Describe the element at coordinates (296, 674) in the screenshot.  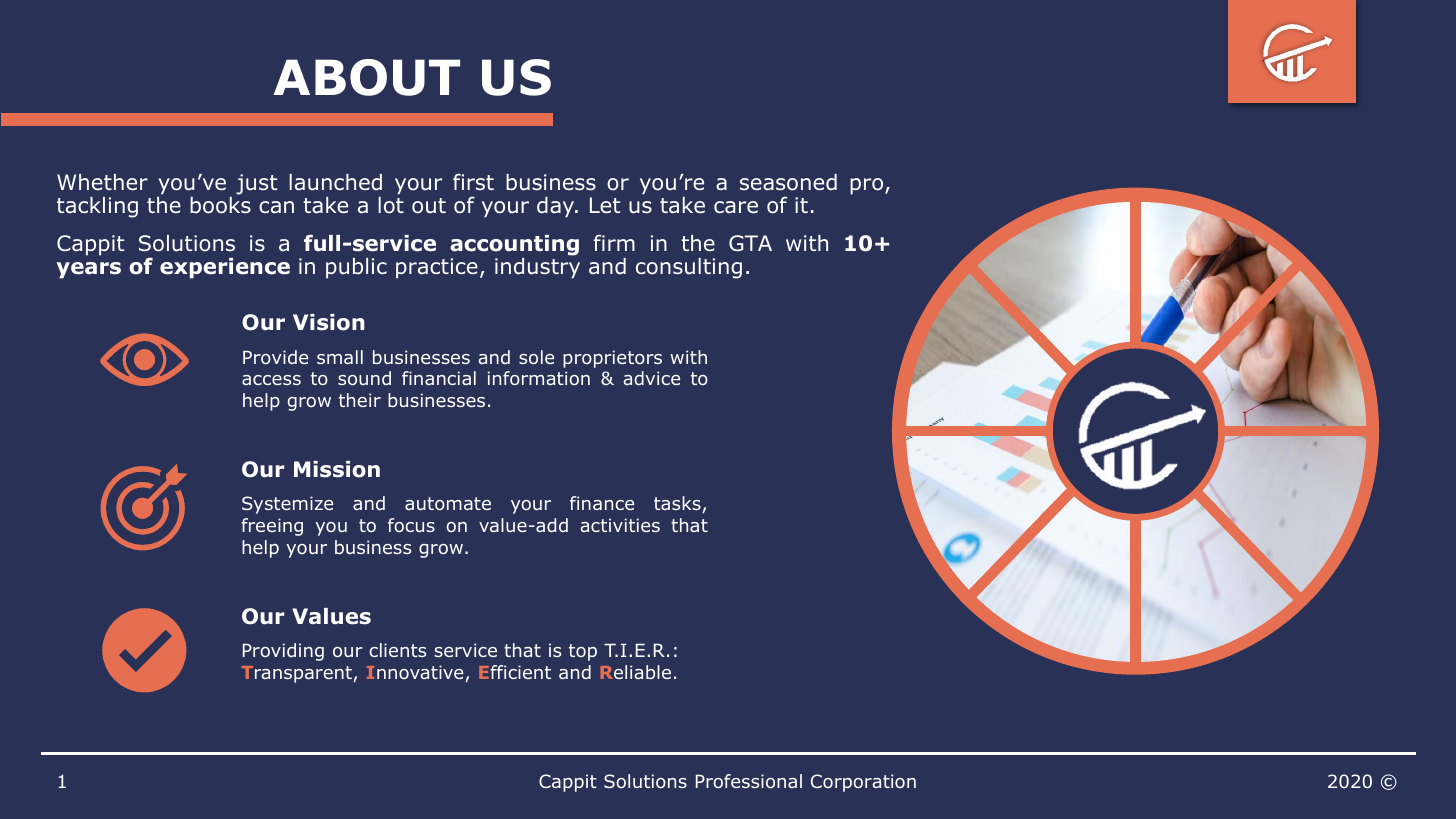
I see `Transparent` at that location.
